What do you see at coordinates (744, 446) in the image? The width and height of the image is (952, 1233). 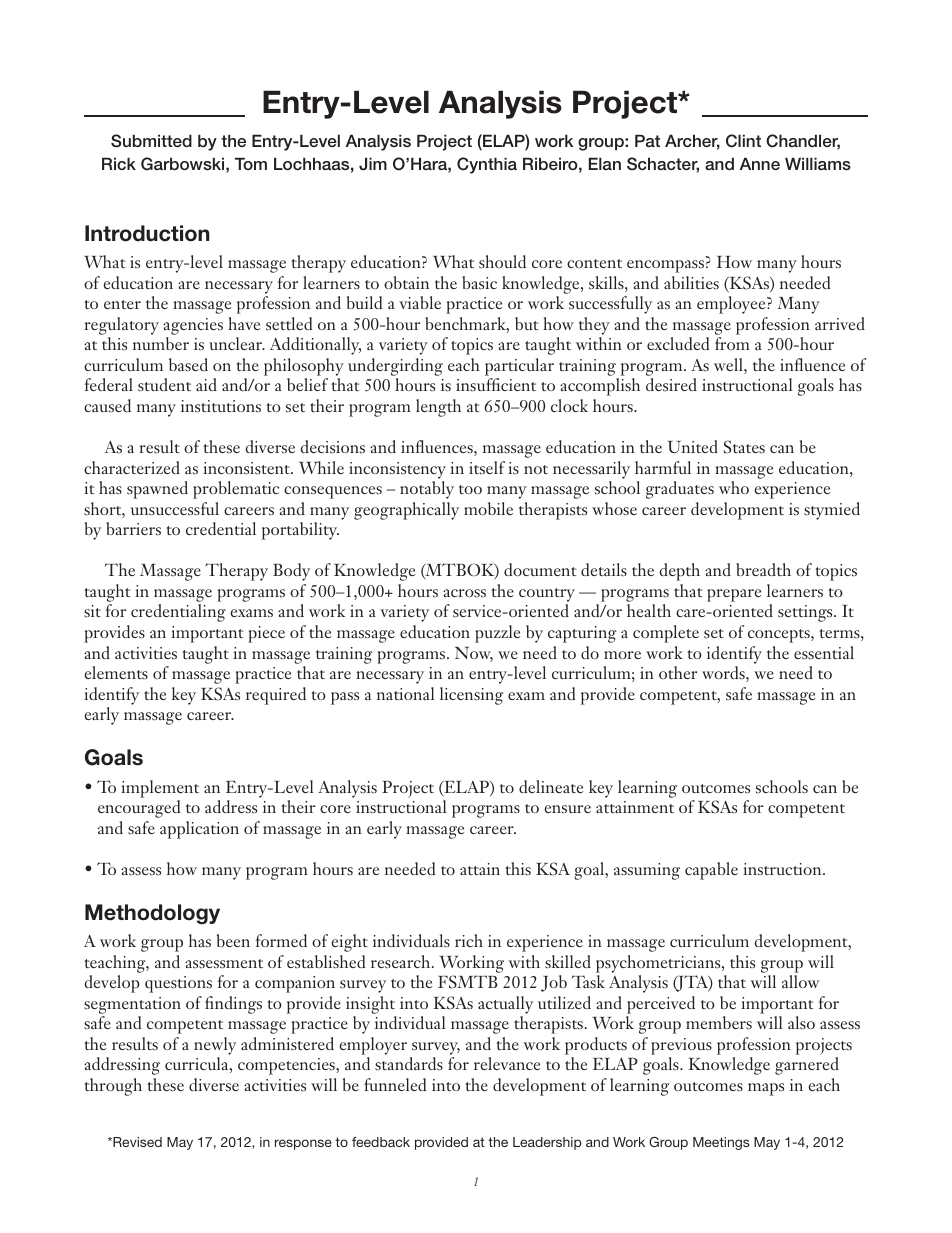 I see `States` at bounding box center [744, 446].
